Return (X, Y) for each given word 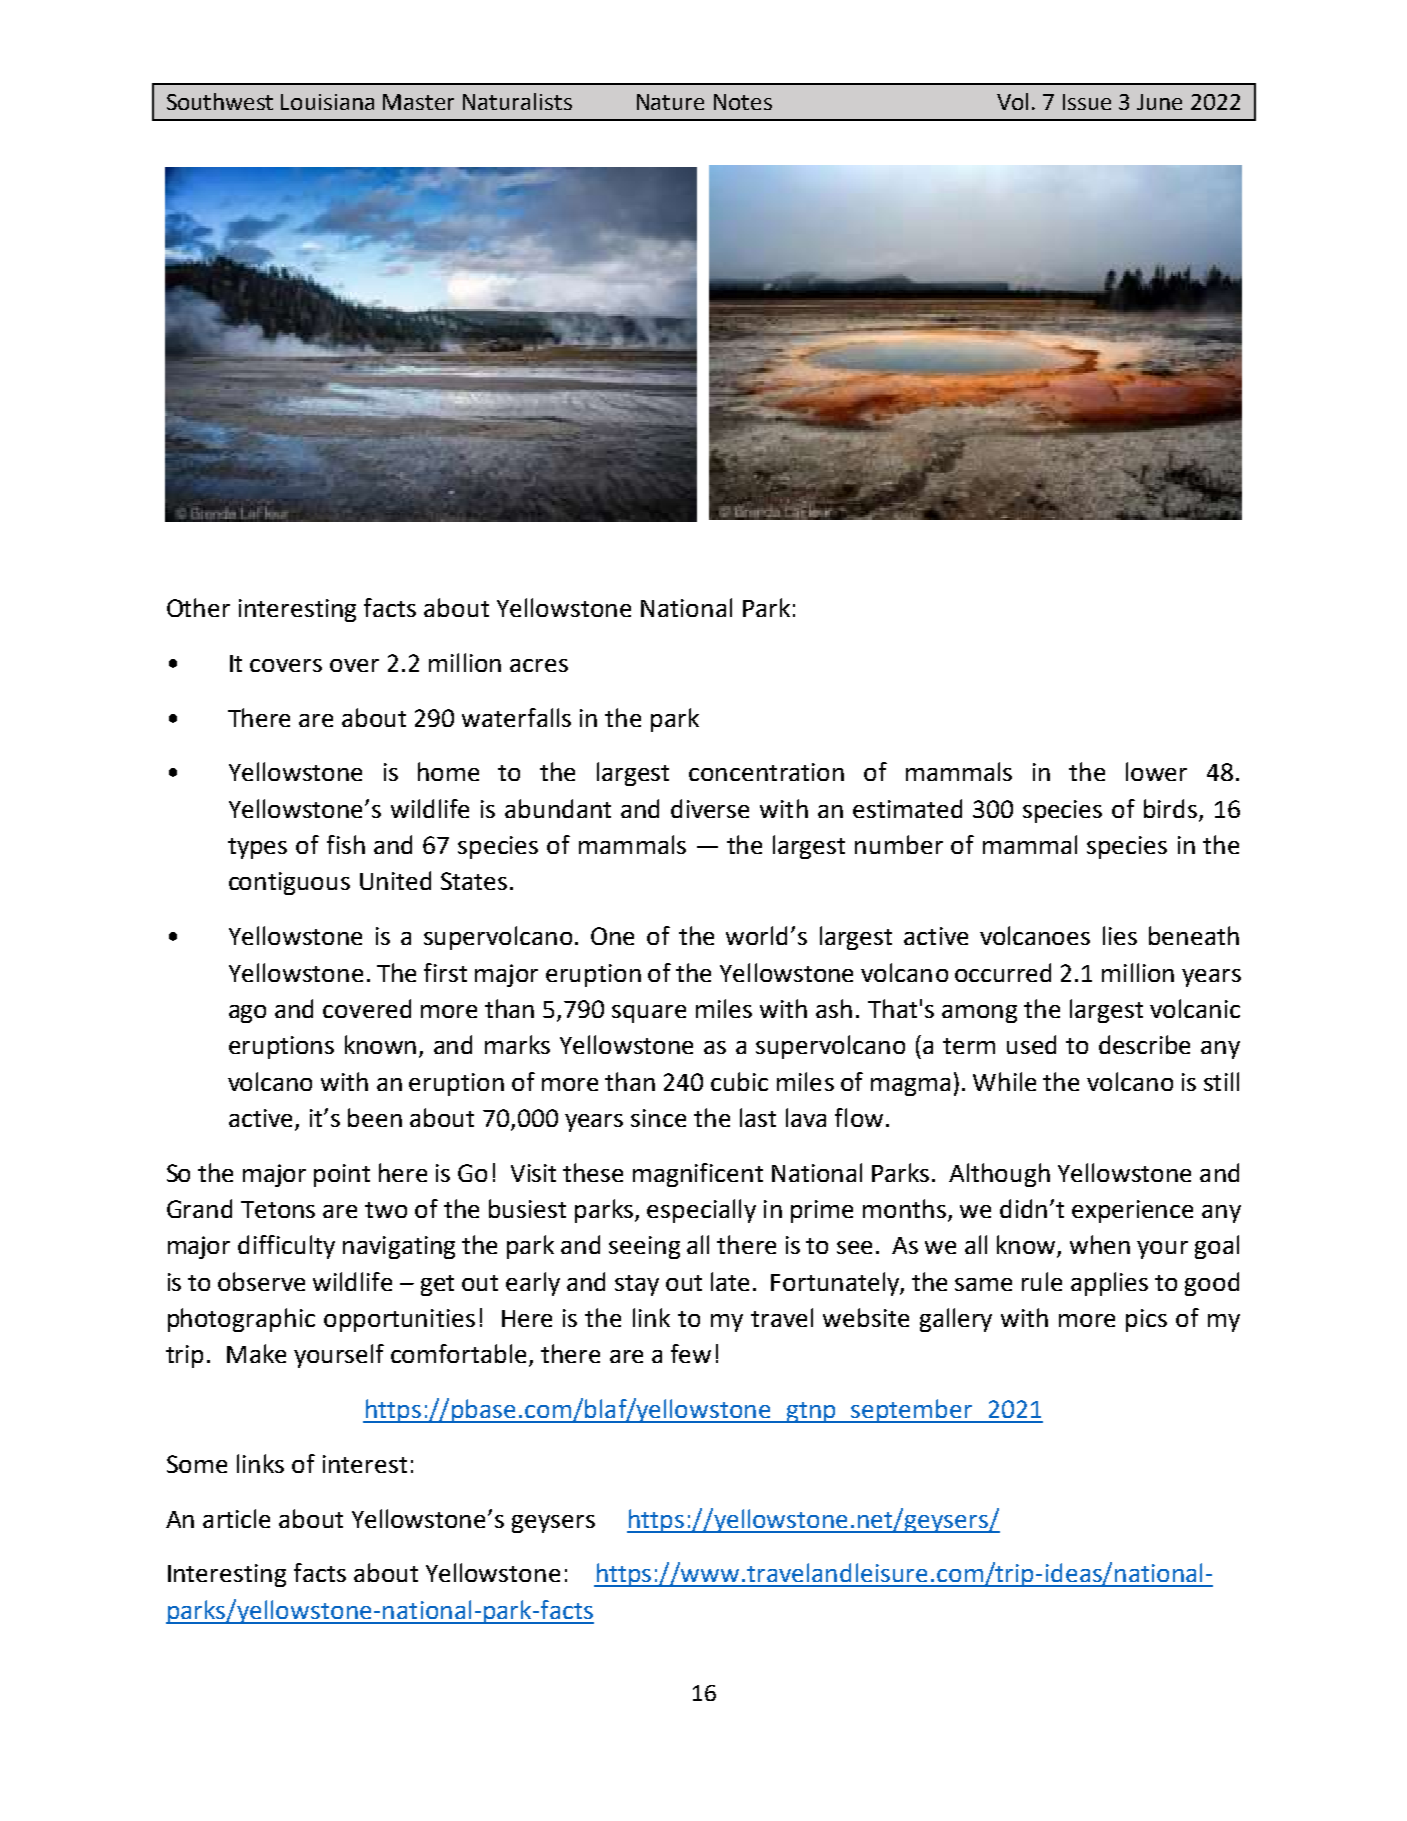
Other (198, 607)
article (236, 1518)
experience (1132, 1211)
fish (346, 844)
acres (539, 665)
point (342, 1175)
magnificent (698, 1175)
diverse (710, 808)
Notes (743, 102)
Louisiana (327, 102)
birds (1170, 808)
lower (1156, 771)
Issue (1087, 102)
